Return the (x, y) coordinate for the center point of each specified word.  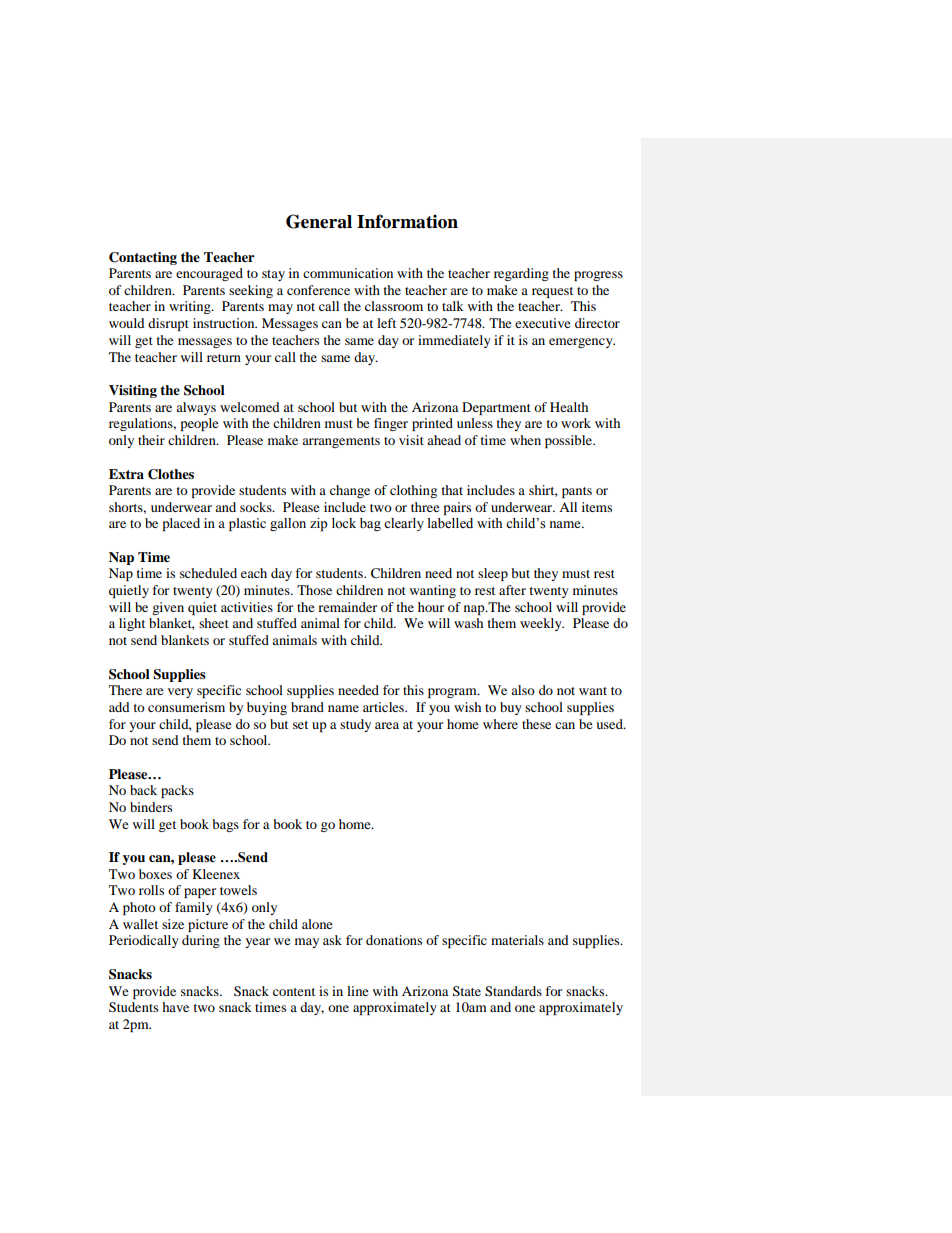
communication (348, 273)
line (357, 991)
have (175, 1007)
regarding (521, 274)
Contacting (143, 258)
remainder (347, 607)
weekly (542, 624)
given (168, 608)
